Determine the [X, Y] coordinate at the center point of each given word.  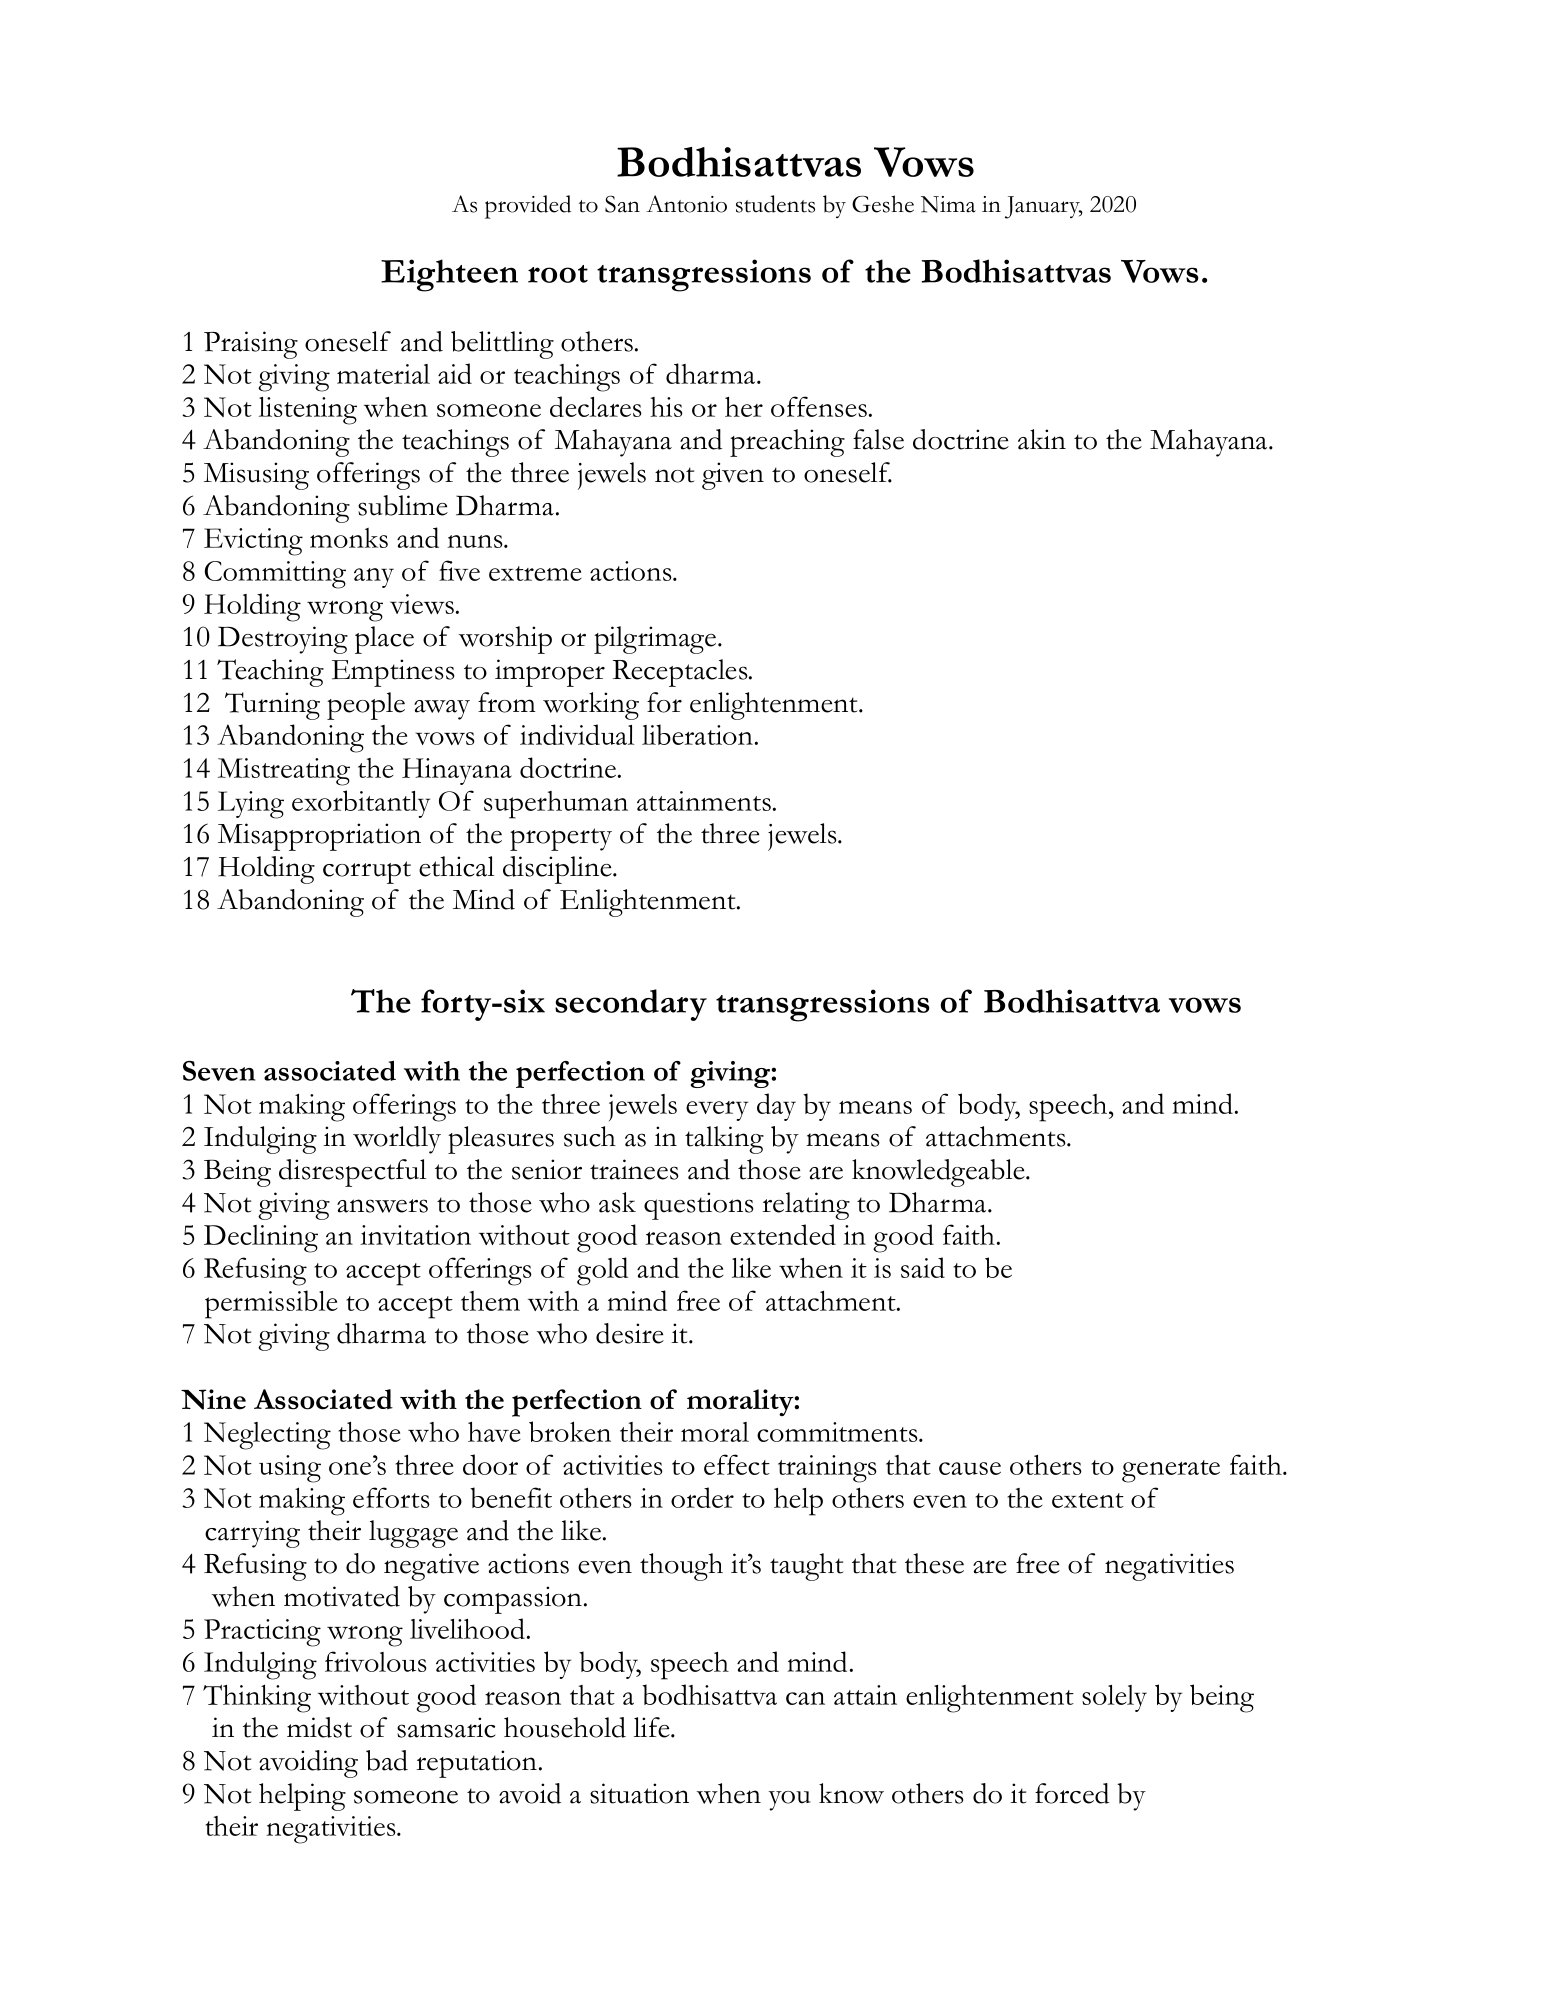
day [776, 1107]
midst [319, 1727]
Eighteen [449, 275]
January [1044, 207]
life [653, 1727]
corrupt [367, 872]
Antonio [686, 204]
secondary [631, 1005]
